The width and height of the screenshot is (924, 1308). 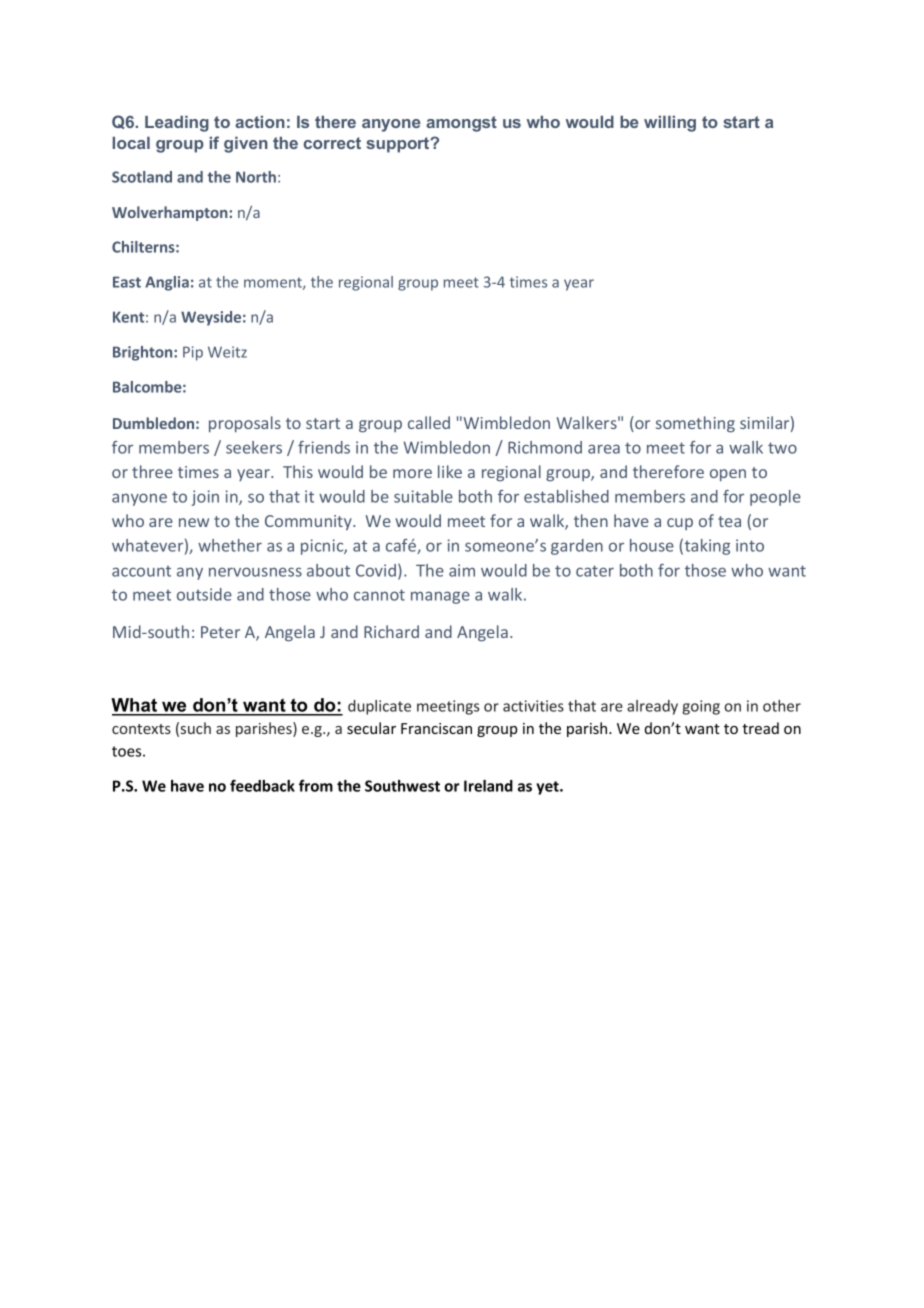 I want to click on something, so click(x=695, y=424).
